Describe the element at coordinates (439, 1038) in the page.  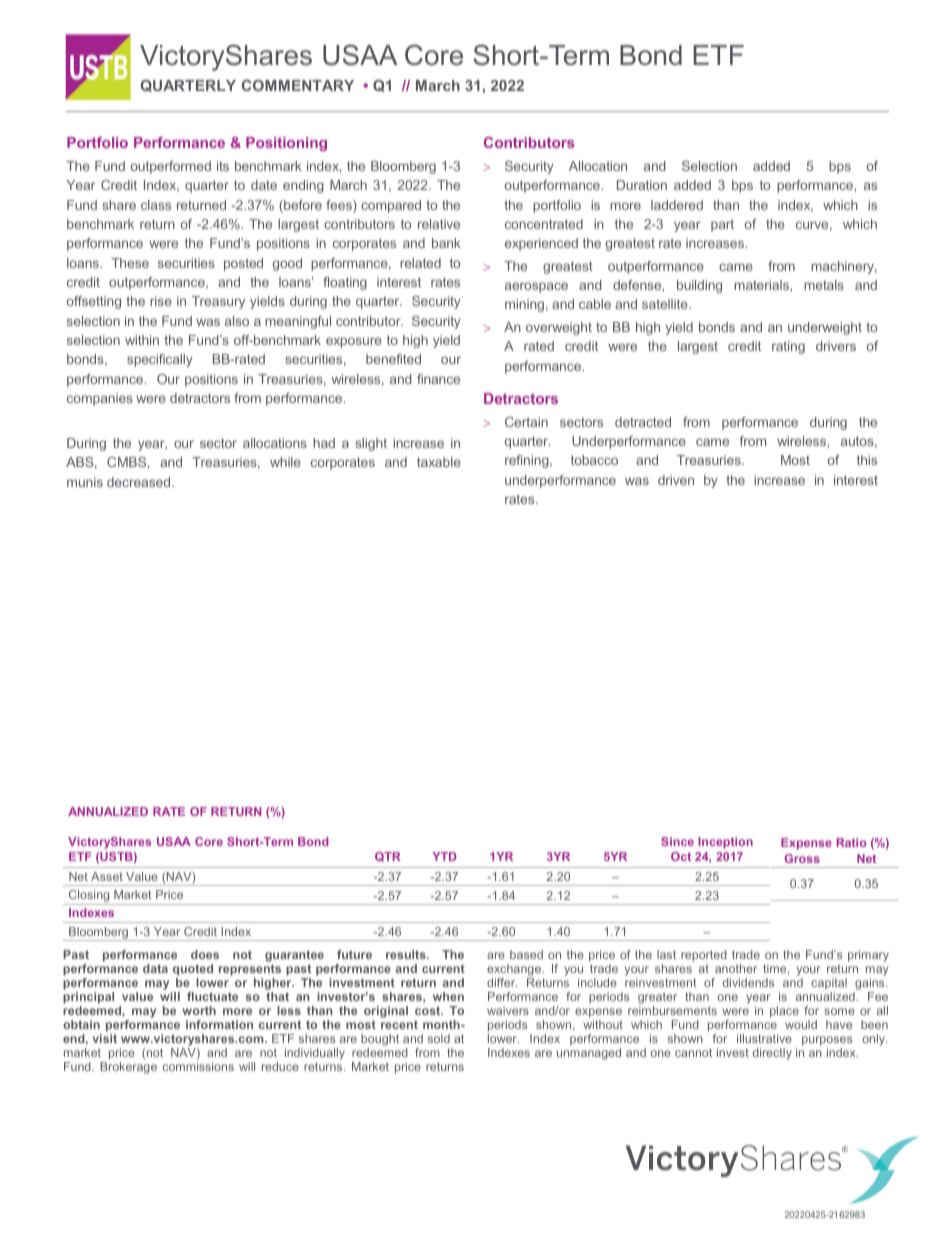
I see `sold` at that location.
